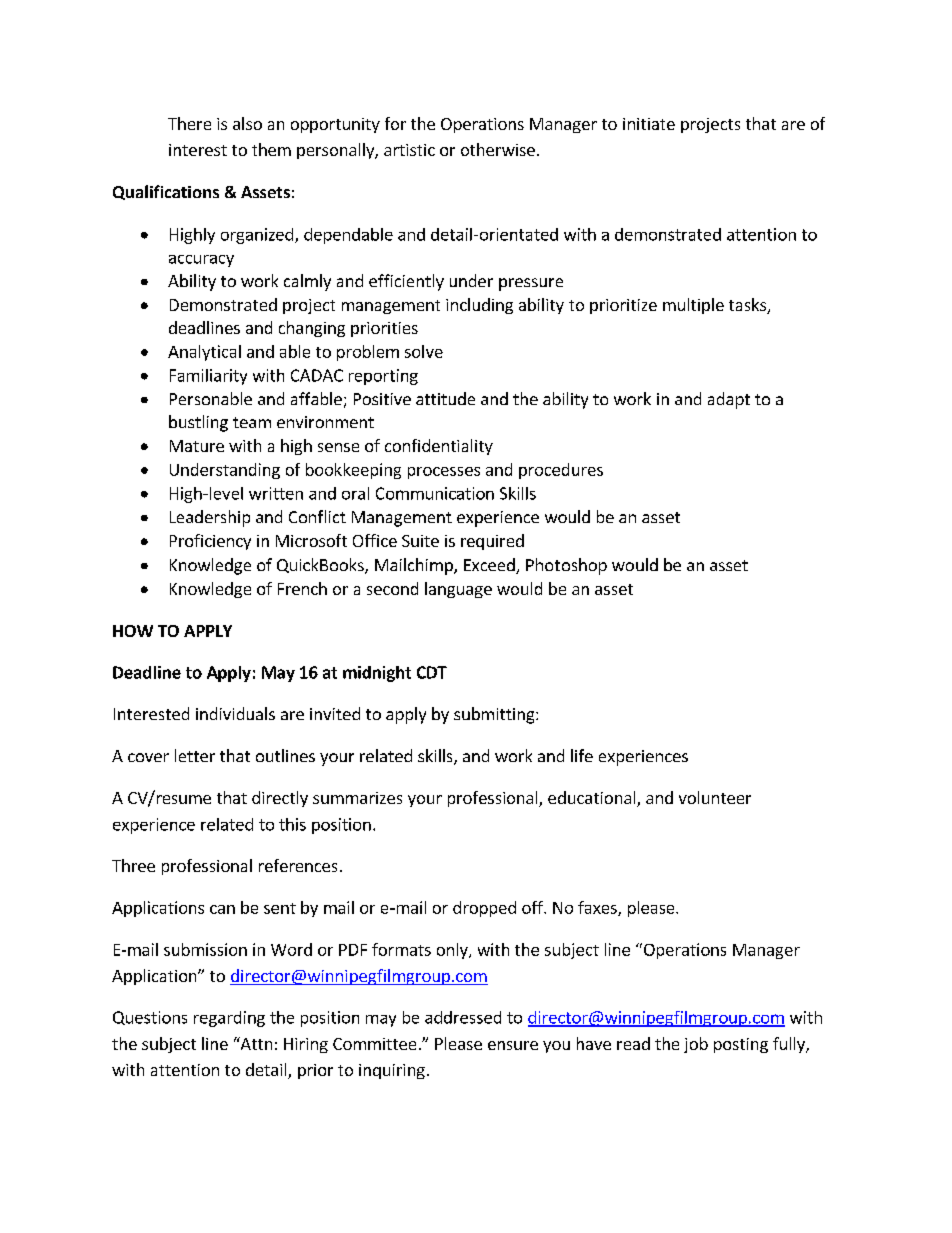 The image size is (952, 1233). I want to click on volunteer, so click(715, 797).
